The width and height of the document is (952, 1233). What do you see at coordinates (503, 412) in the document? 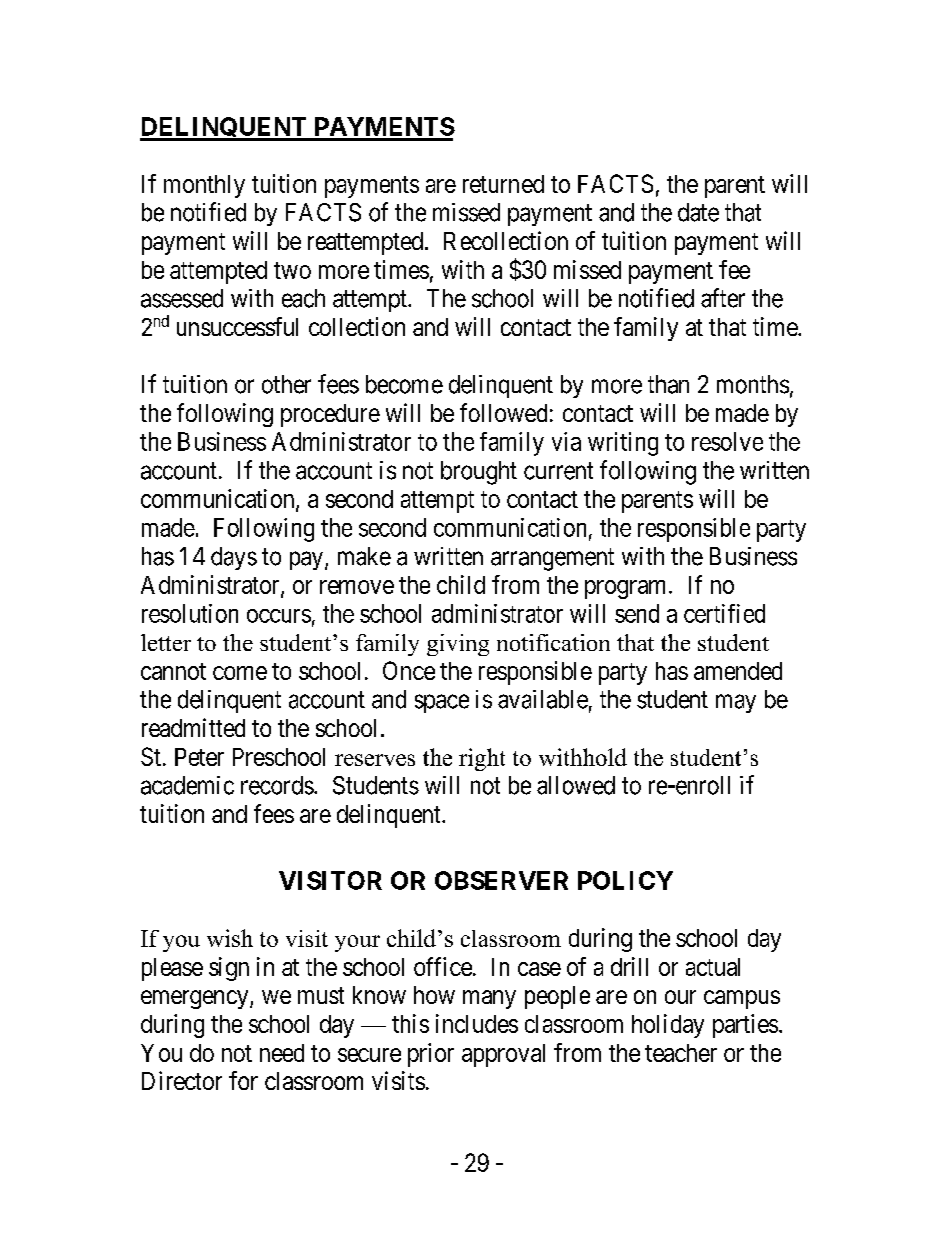
I see `followed` at bounding box center [503, 412].
